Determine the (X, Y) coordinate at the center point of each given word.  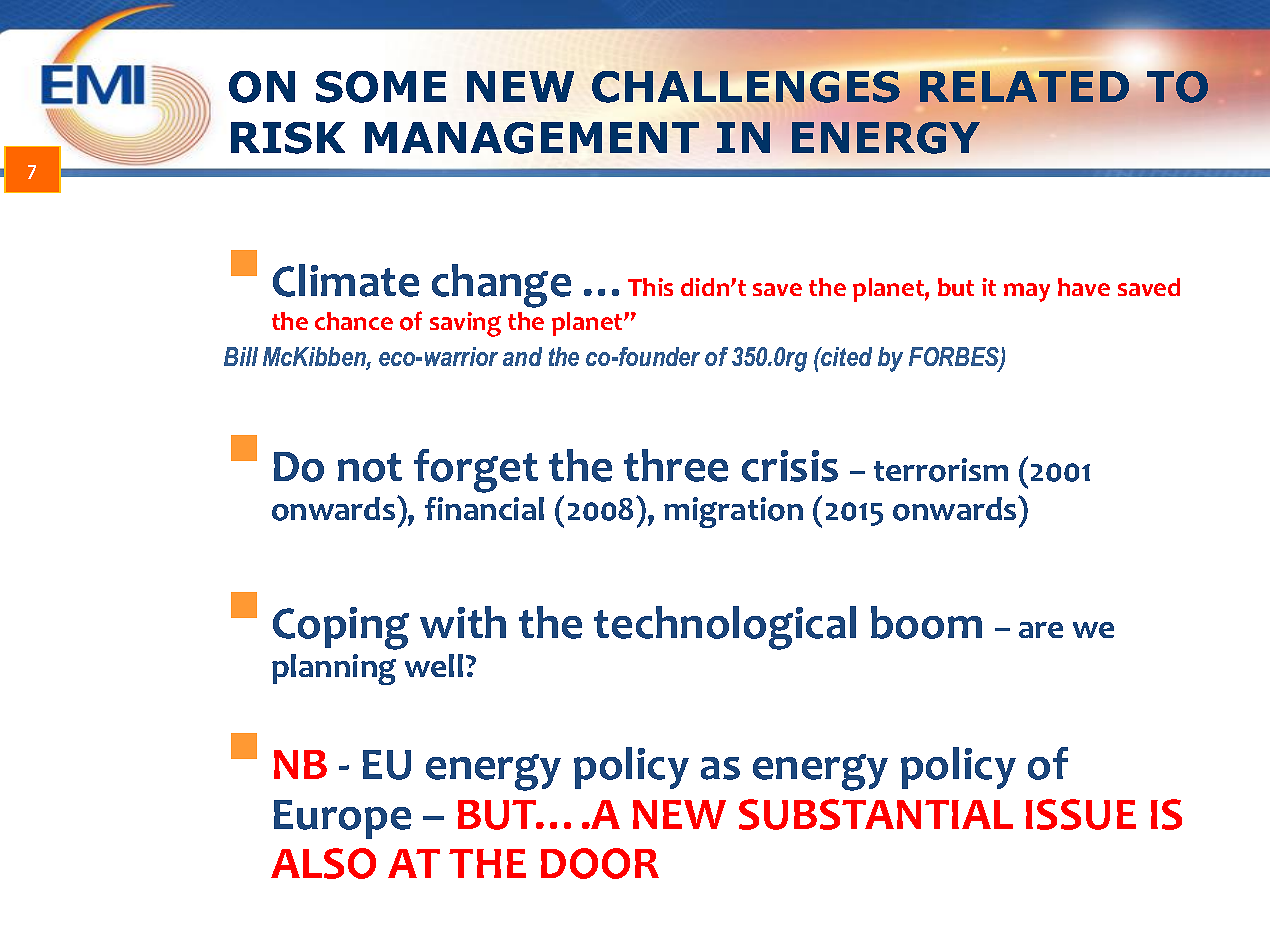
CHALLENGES (746, 87)
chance (354, 321)
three (676, 465)
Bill (241, 356)
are (1041, 630)
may (1027, 292)
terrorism (941, 470)
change (501, 286)
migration (733, 512)
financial (484, 508)
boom (926, 622)
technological (725, 628)
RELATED (1026, 85)
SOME (381, 87)
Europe (342, 819)
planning (334, 669)
